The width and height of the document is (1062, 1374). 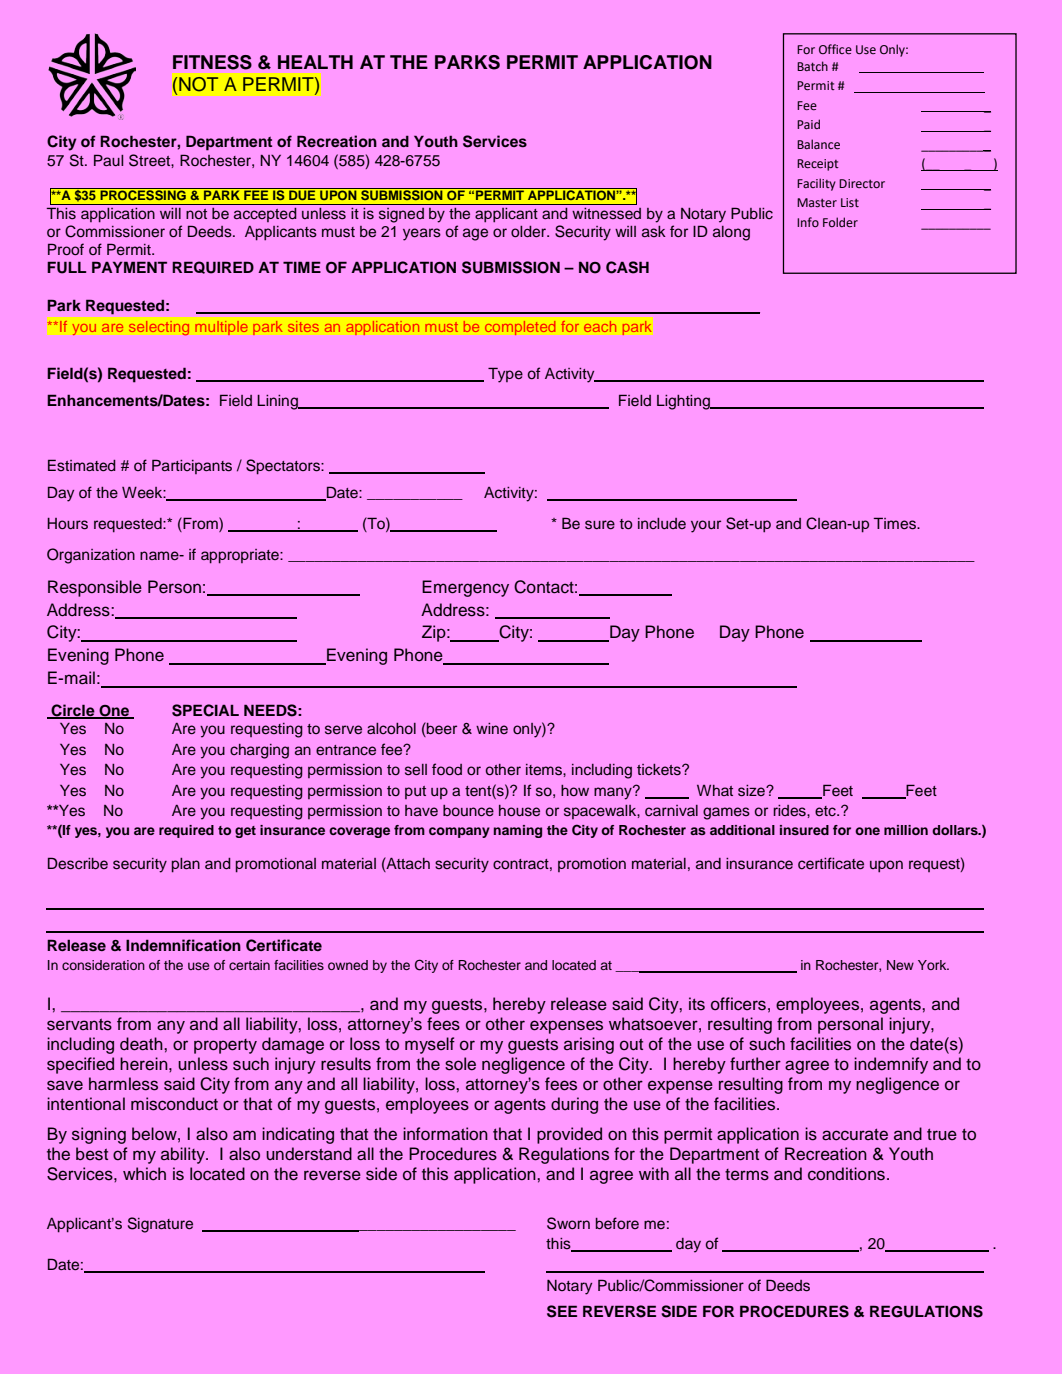 I want to click on Type, so click(x=505, y=375).
